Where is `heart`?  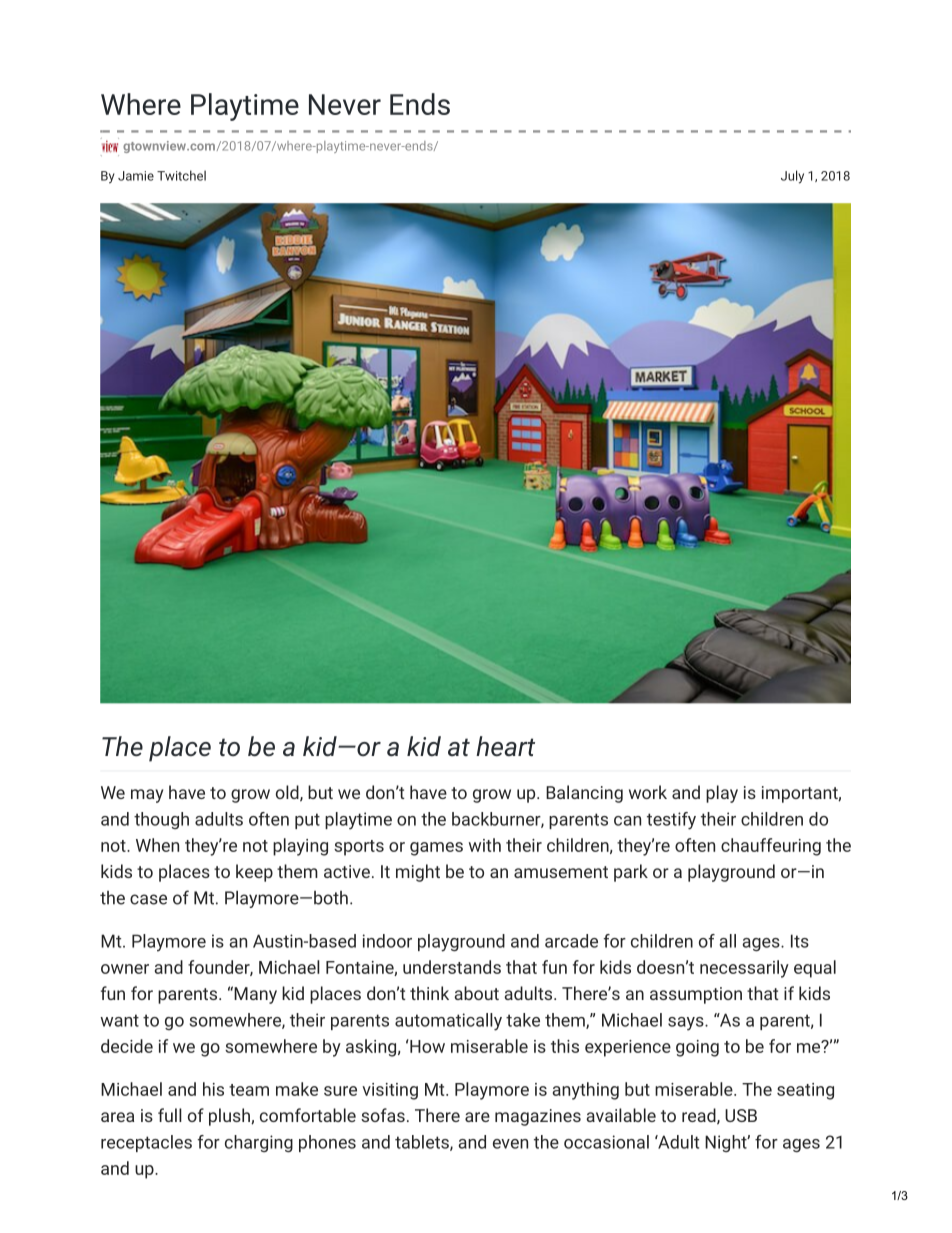 heart is located at coordinates (505, 746).
